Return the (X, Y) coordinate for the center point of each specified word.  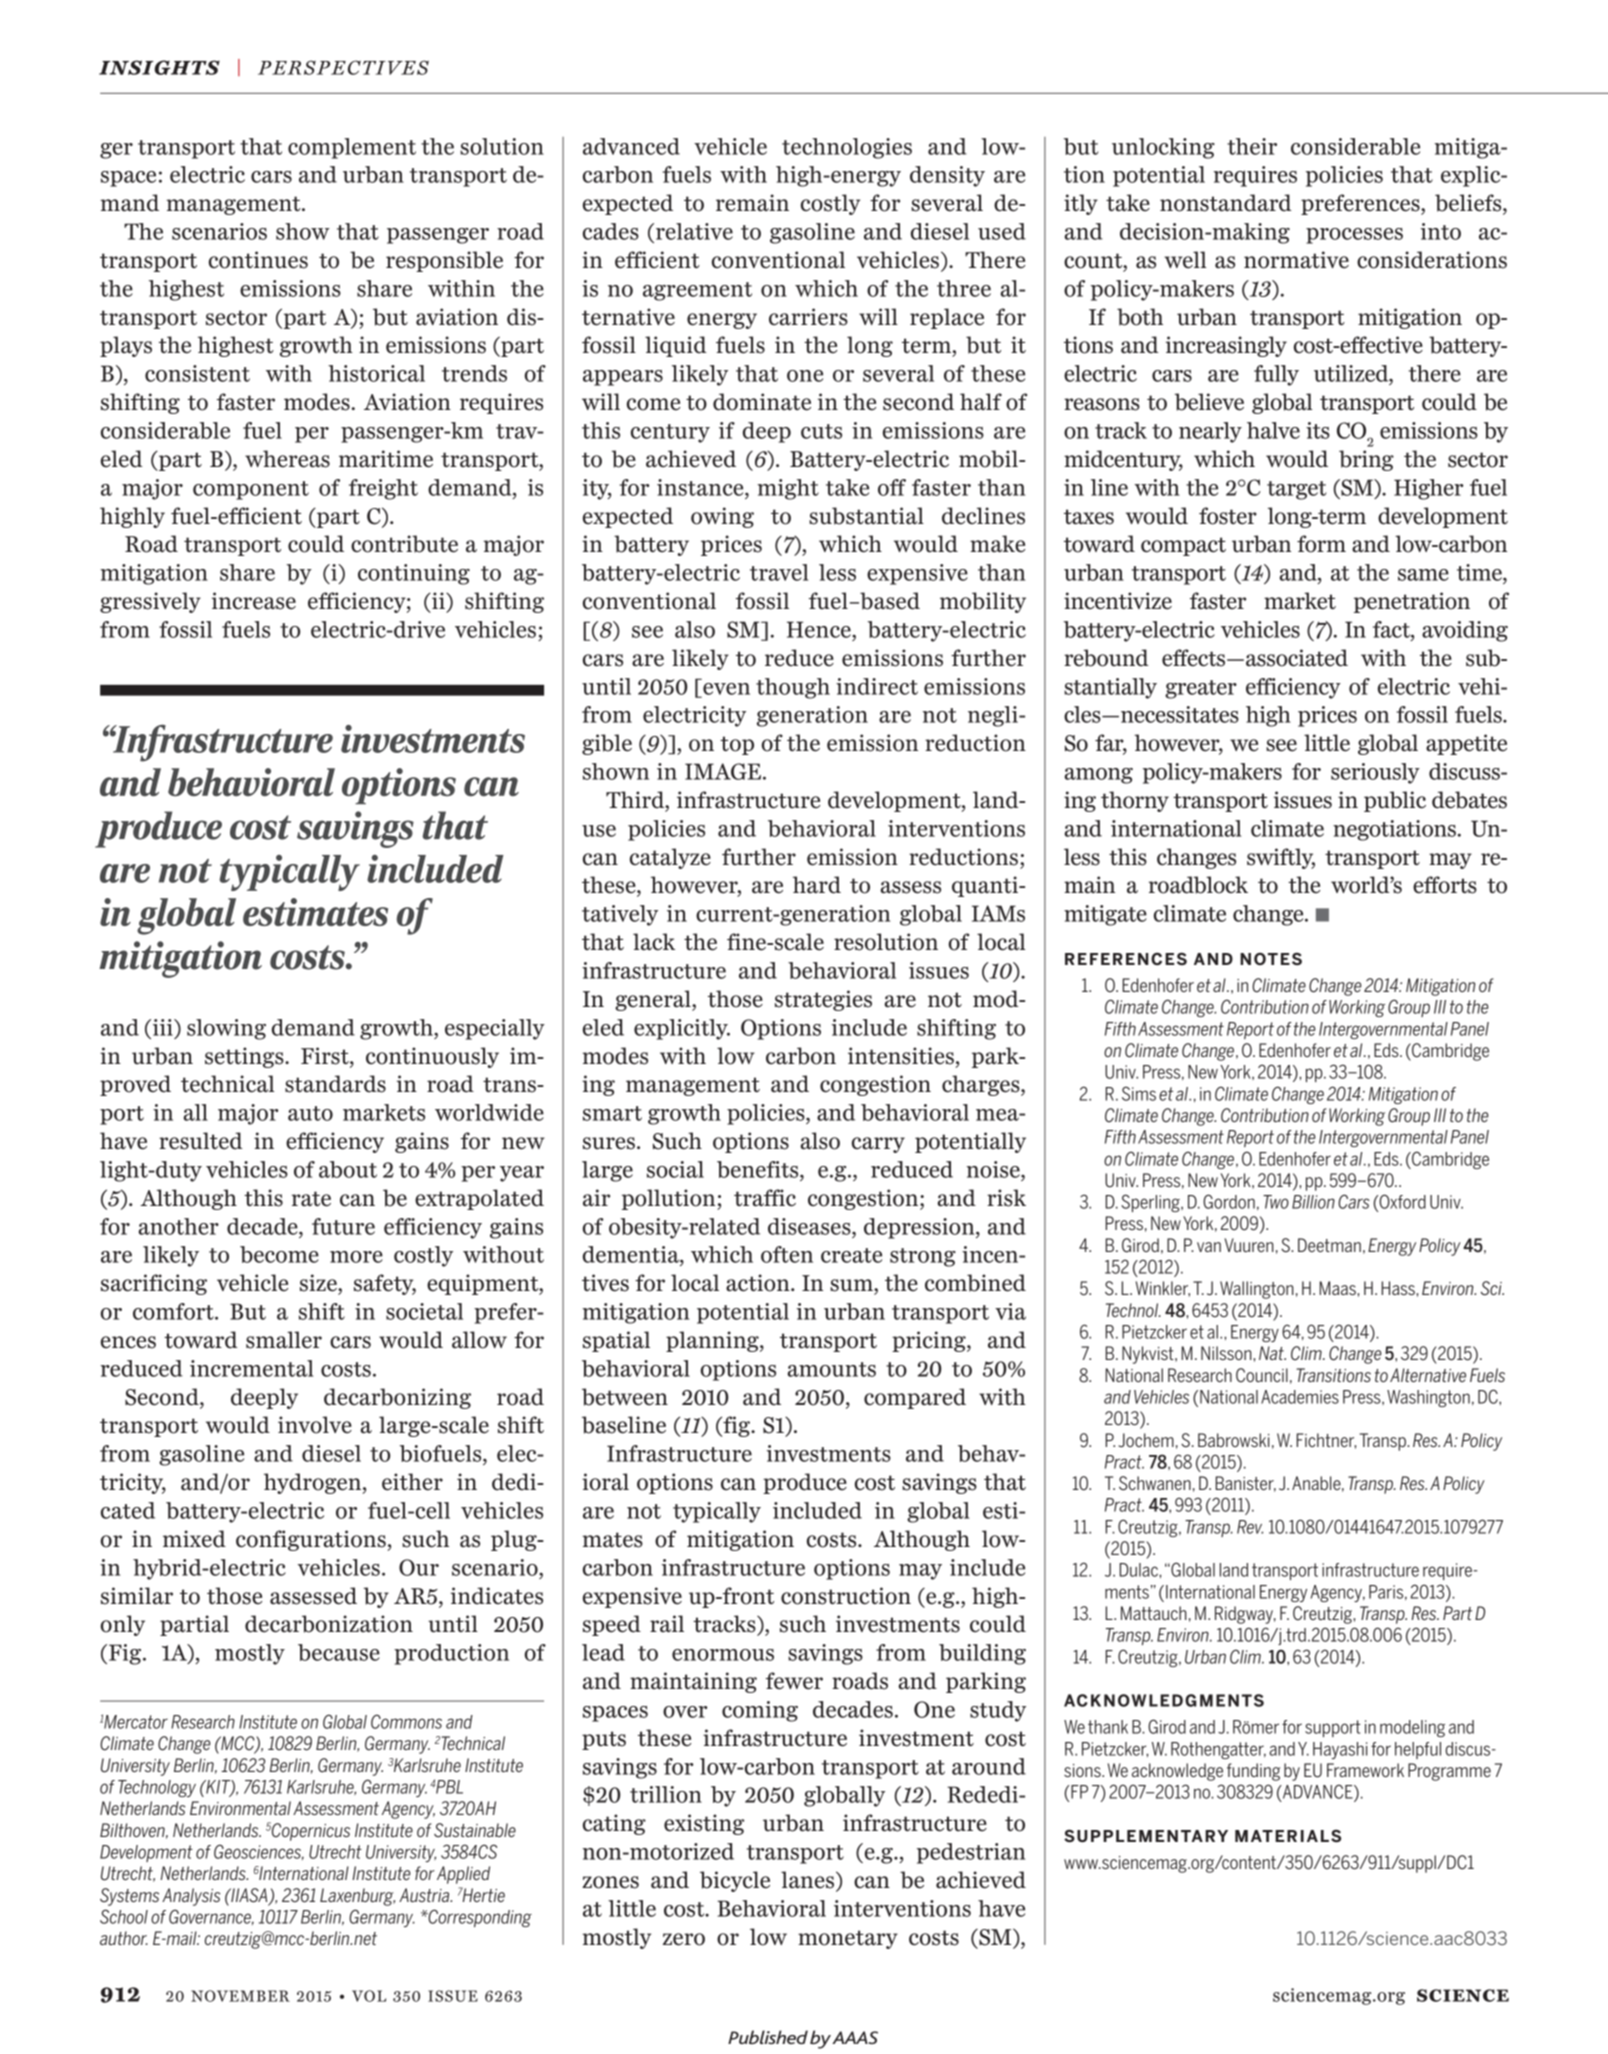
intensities (901, 1056)
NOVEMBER (240, 1996)
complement (352, 148)
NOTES (1271, 959)
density (947, 176)
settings (245, 1057)
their (1252, 146)
